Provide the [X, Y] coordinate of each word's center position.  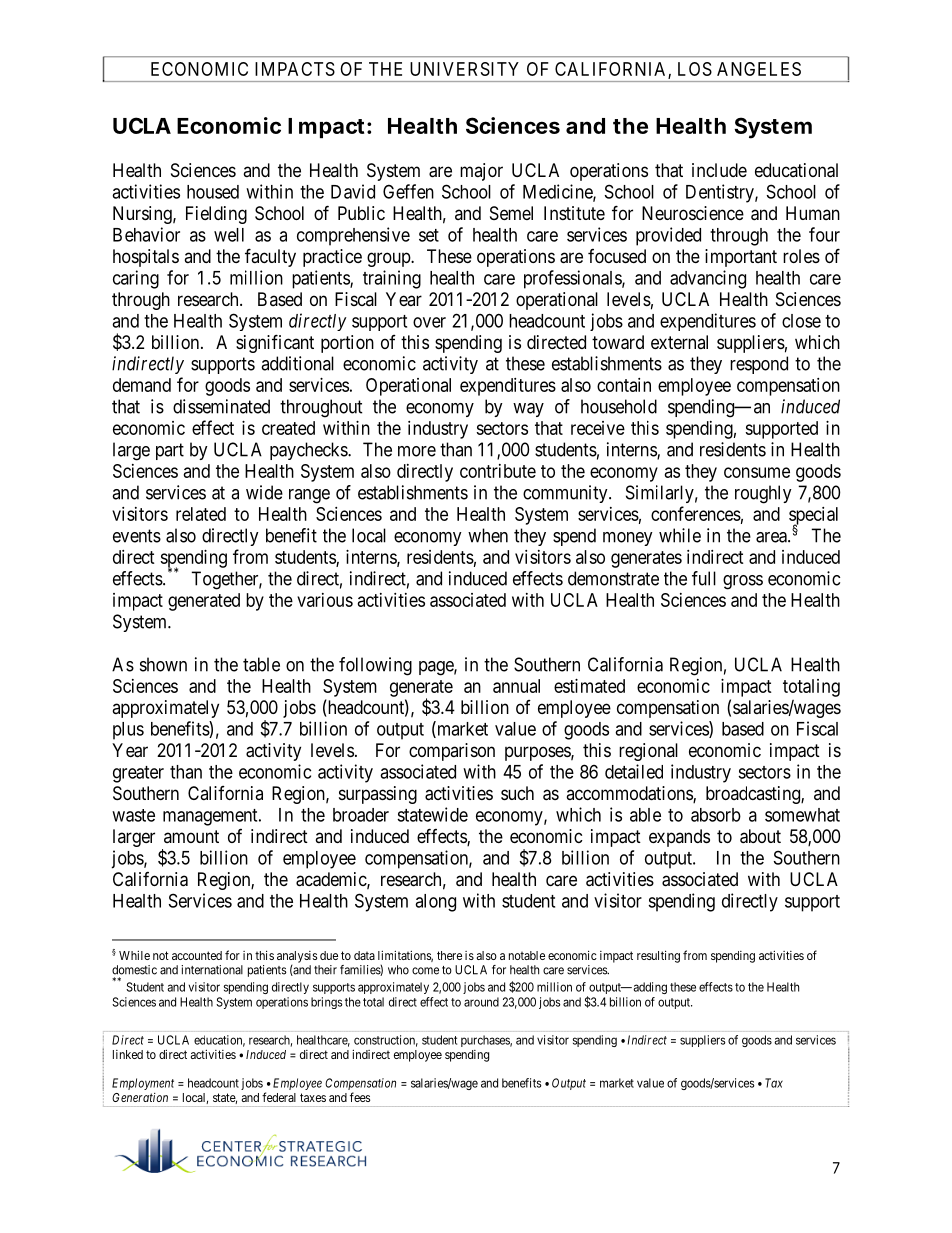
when [488, 535]
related [201, 514]
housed [213, 192]
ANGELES [759, 69]
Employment [143, 1084]
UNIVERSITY [464, 69]
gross [743, 582]
